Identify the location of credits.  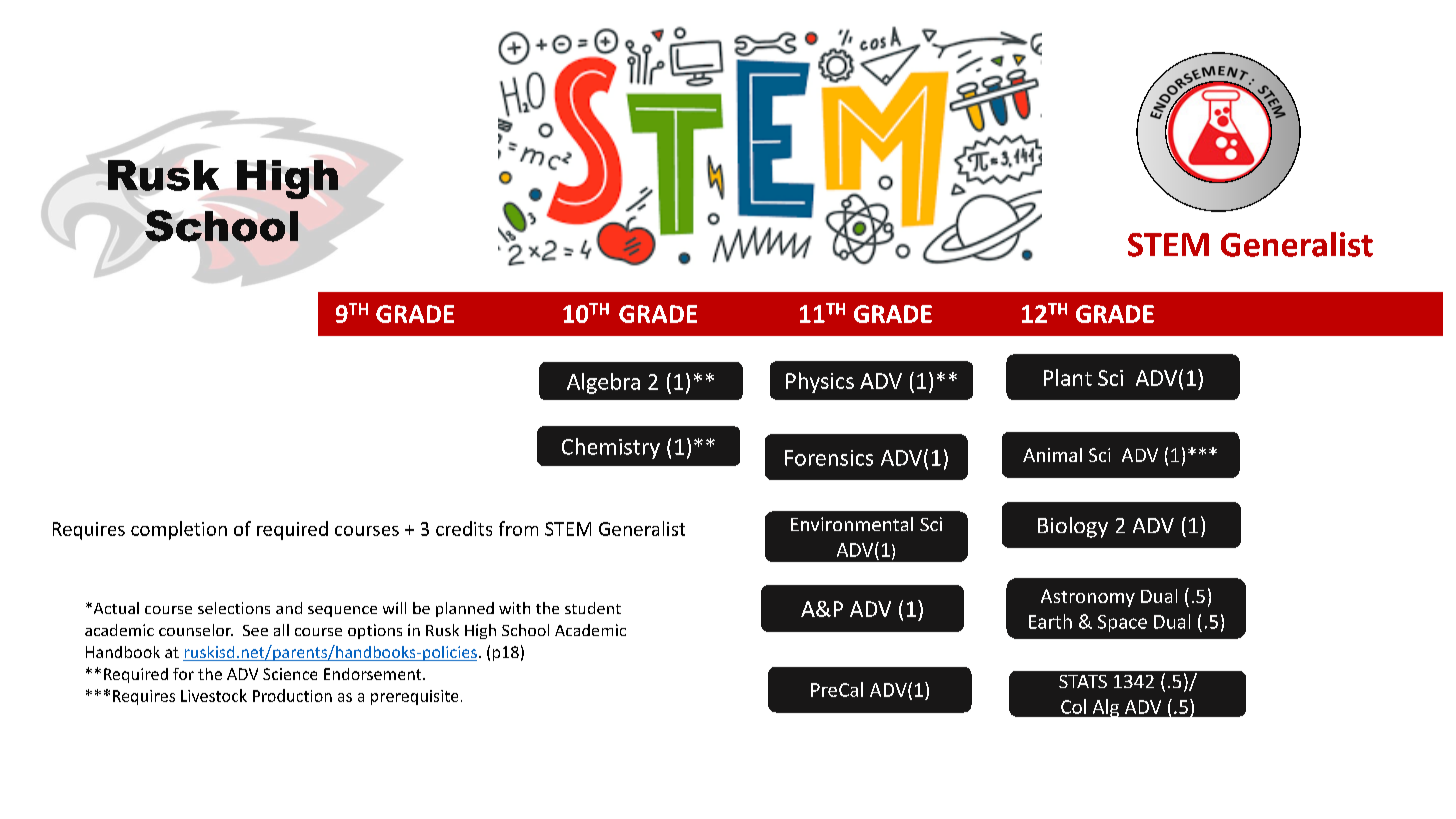
(464, 528).
